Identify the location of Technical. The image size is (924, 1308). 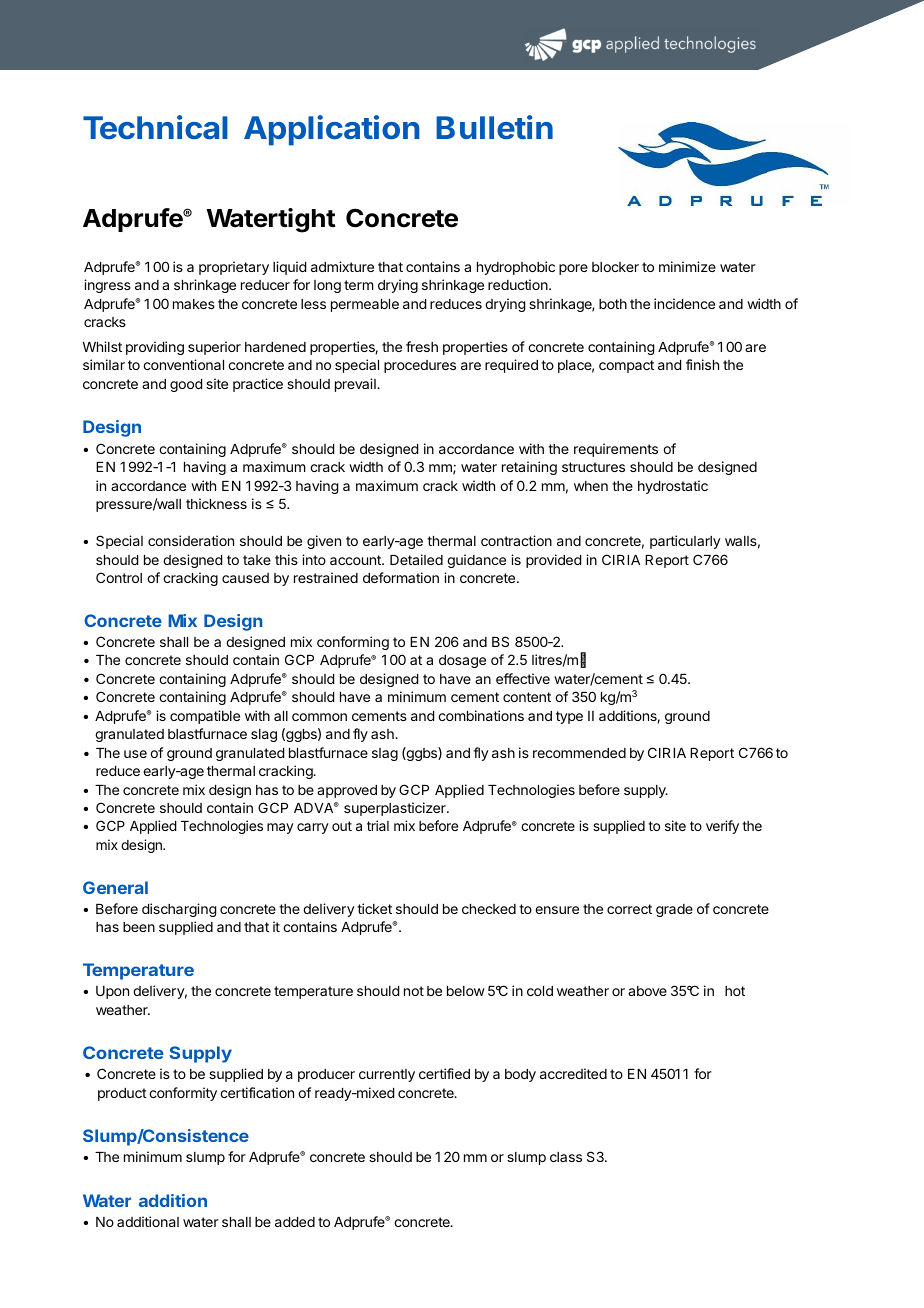
(155, 127).
